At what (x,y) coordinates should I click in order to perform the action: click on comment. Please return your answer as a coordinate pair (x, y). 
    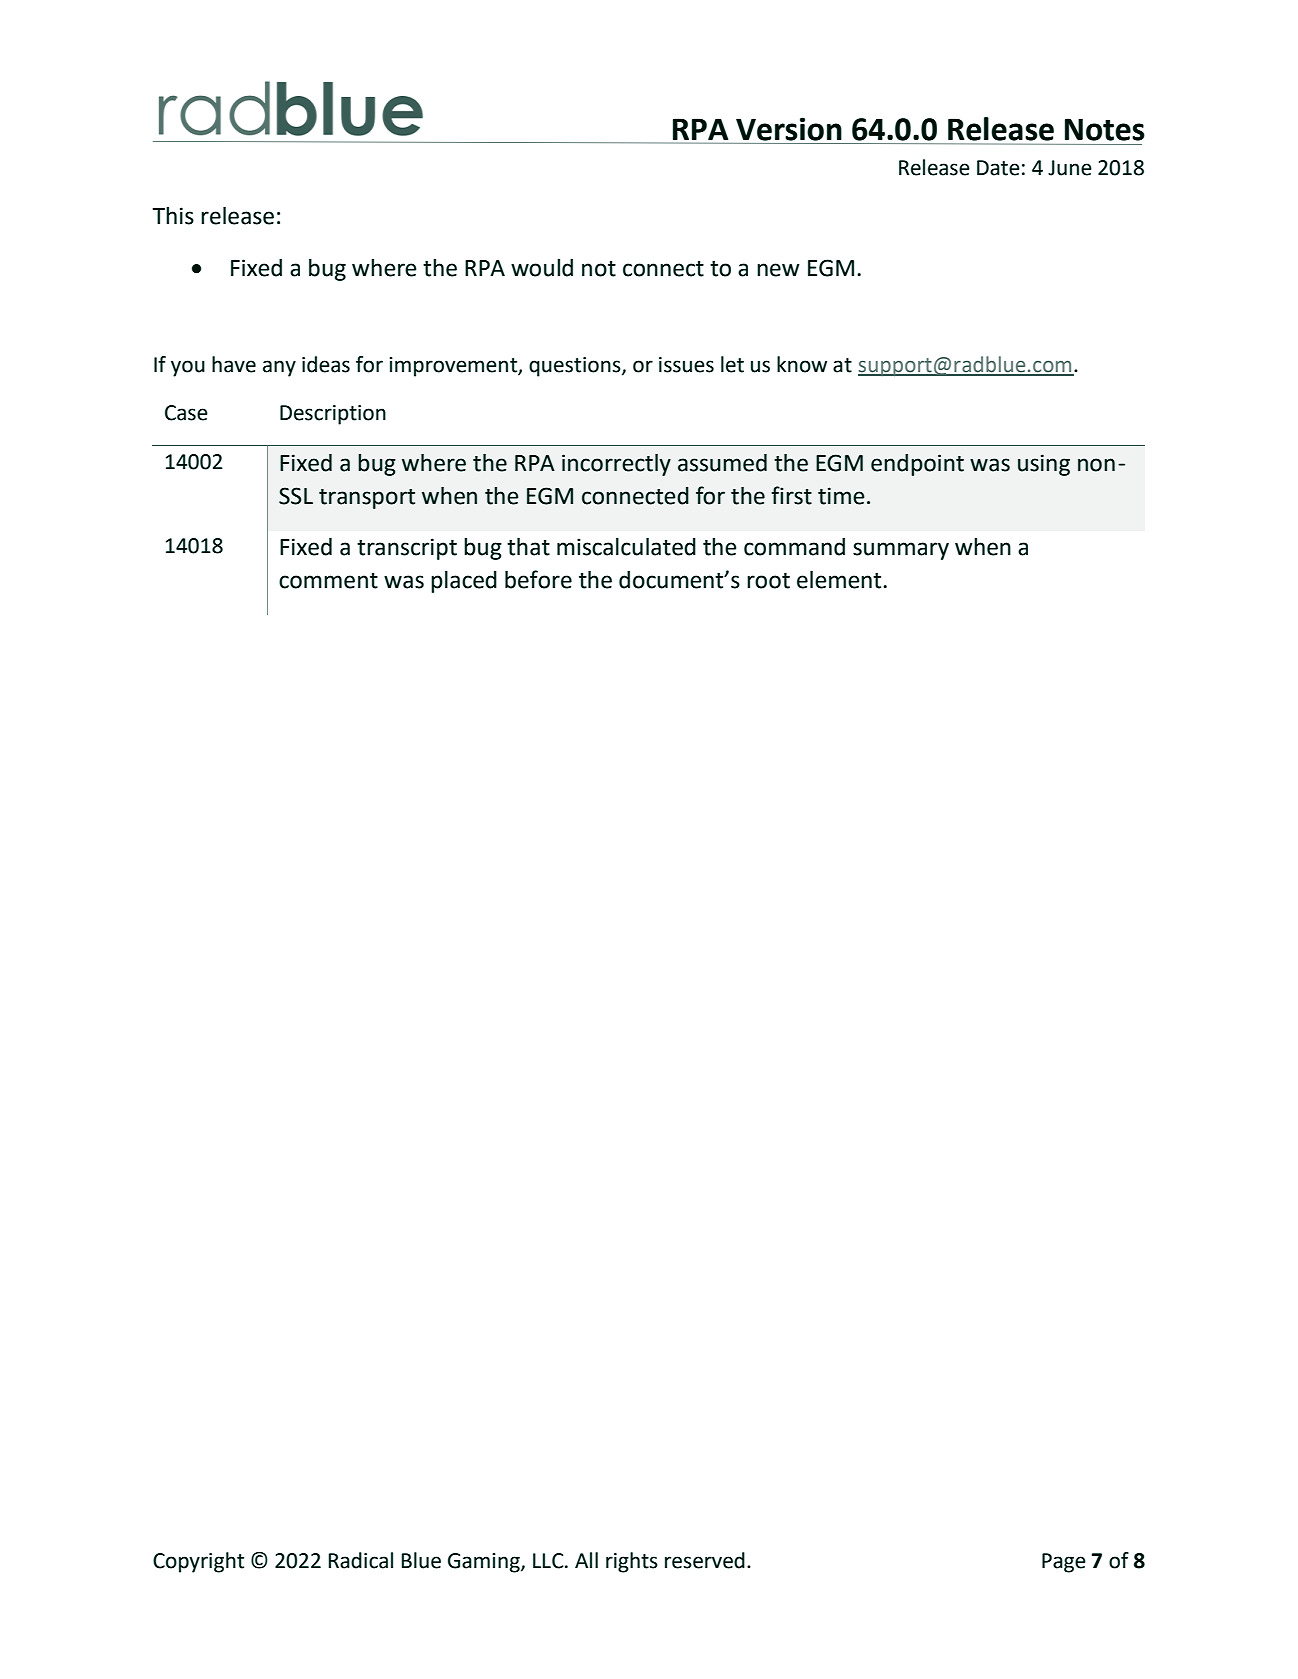
    Looking at the image, I should click on (328, 581).
